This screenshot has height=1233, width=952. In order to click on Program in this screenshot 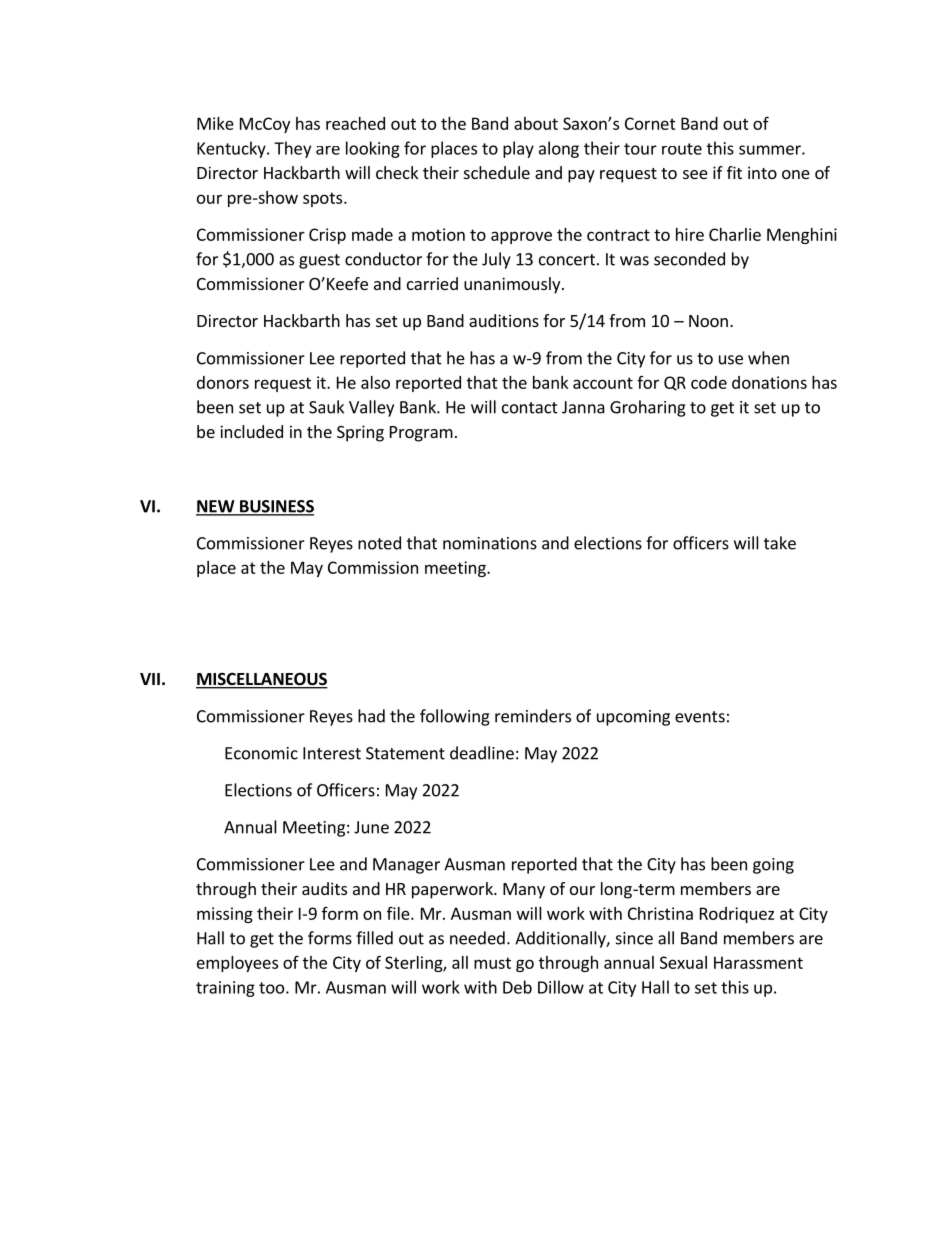, I will do `click(421, 434)`.
